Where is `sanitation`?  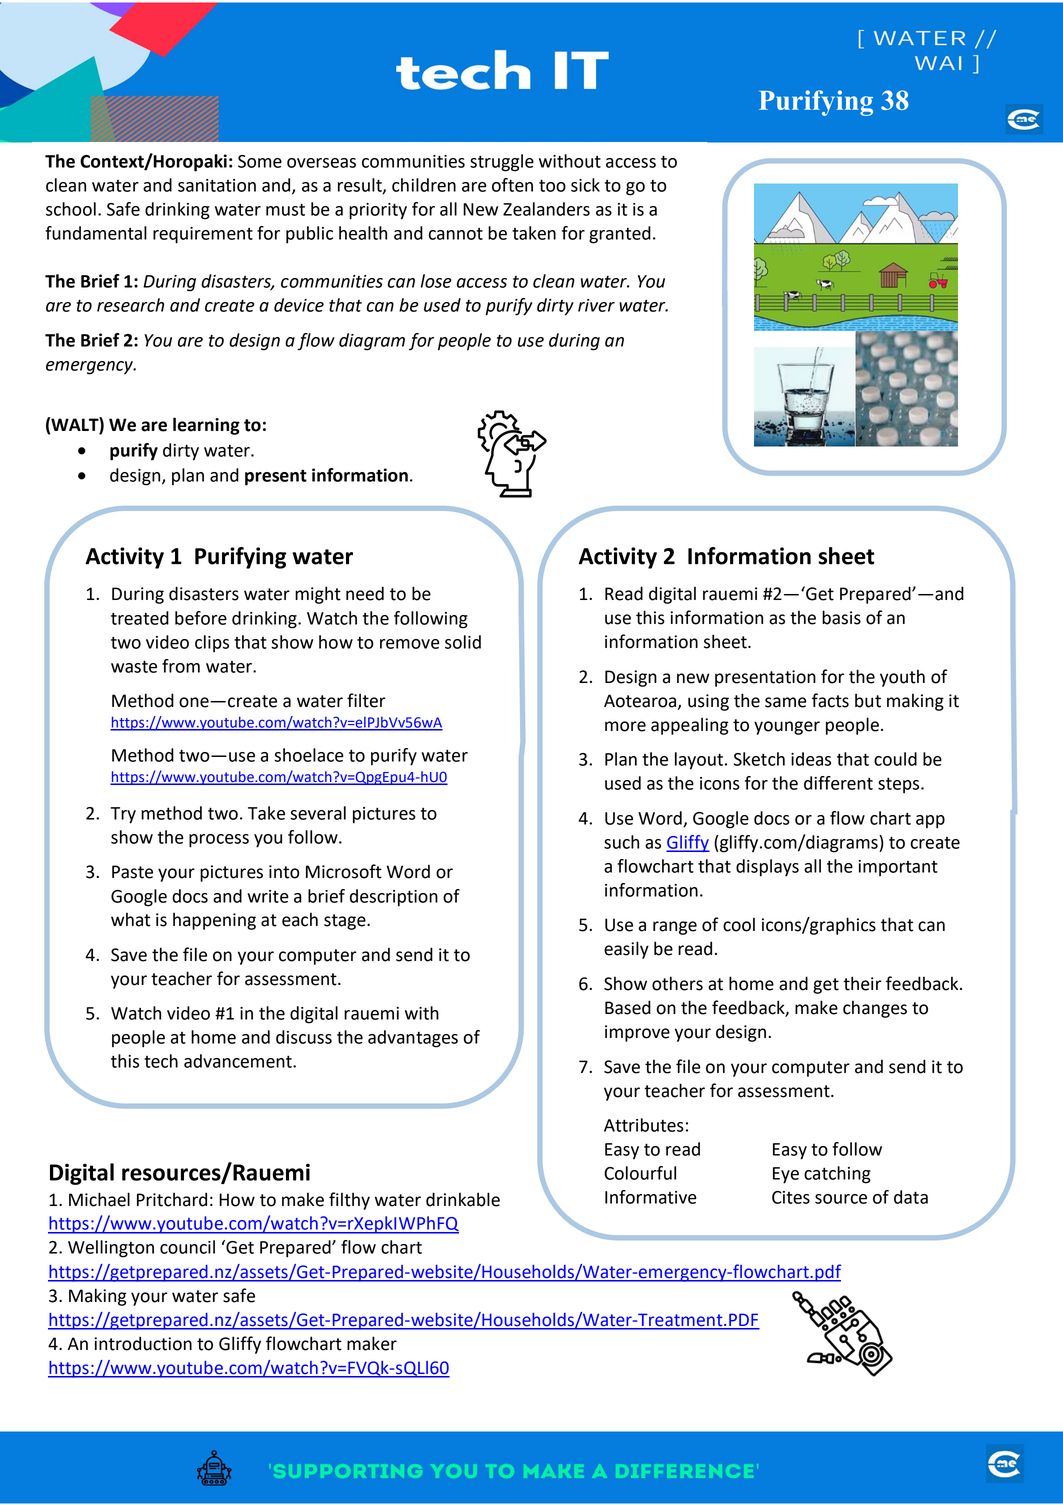
sanitation is located at coordinates (217, 185).
